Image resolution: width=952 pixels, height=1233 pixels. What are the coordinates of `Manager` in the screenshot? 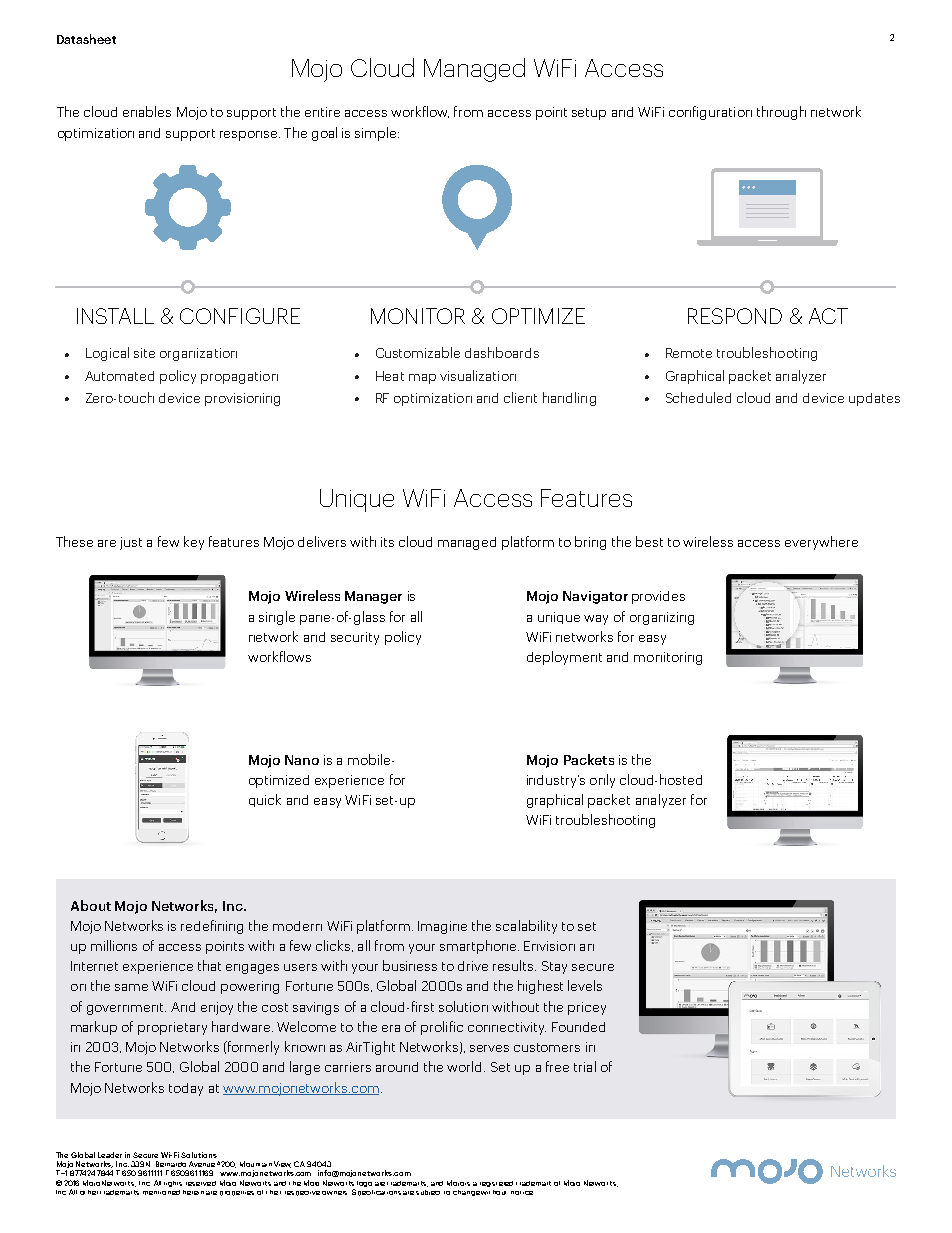 It's located at (373, 597).
